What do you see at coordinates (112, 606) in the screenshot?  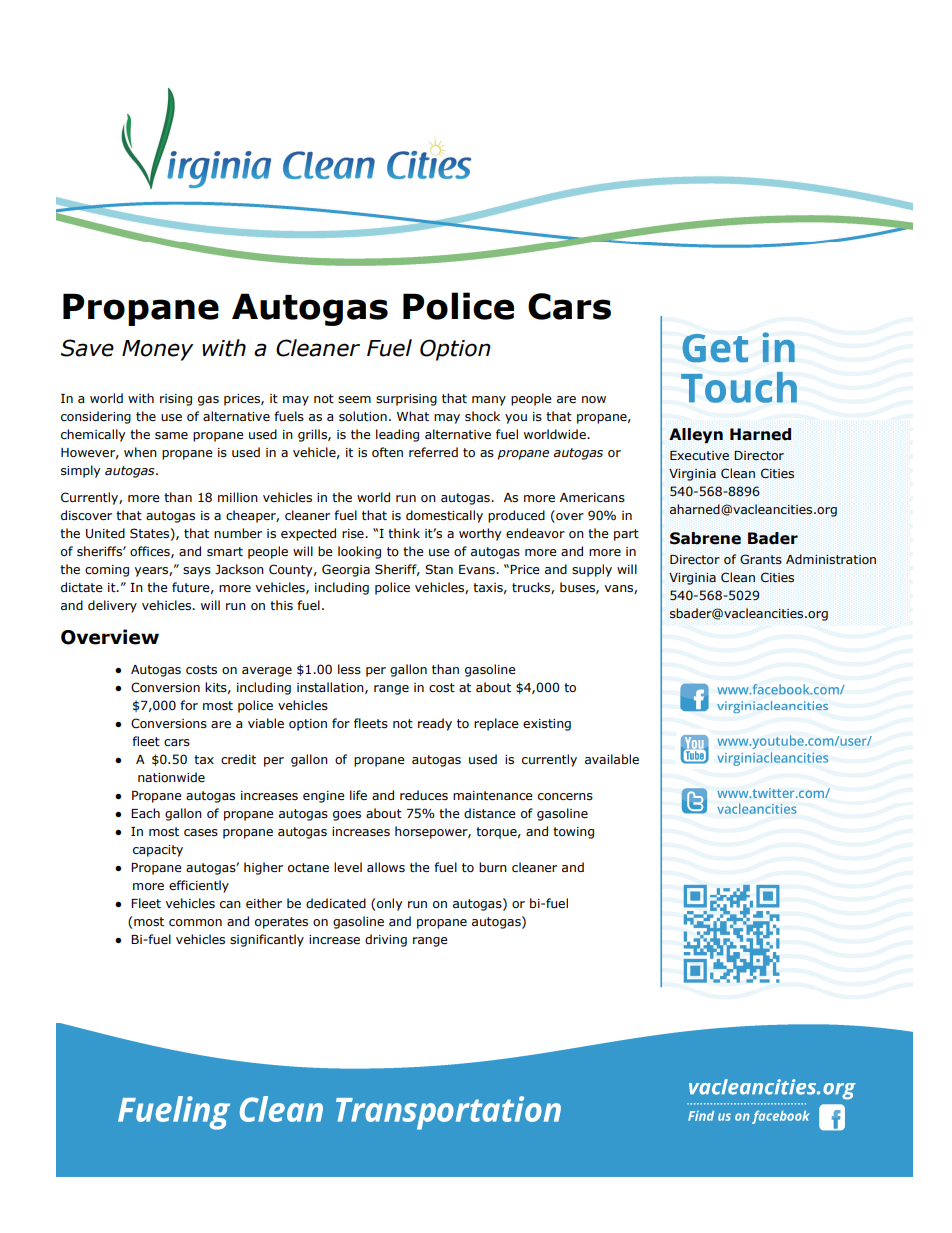 I see `delivery` at bounding box center [112, 606].
